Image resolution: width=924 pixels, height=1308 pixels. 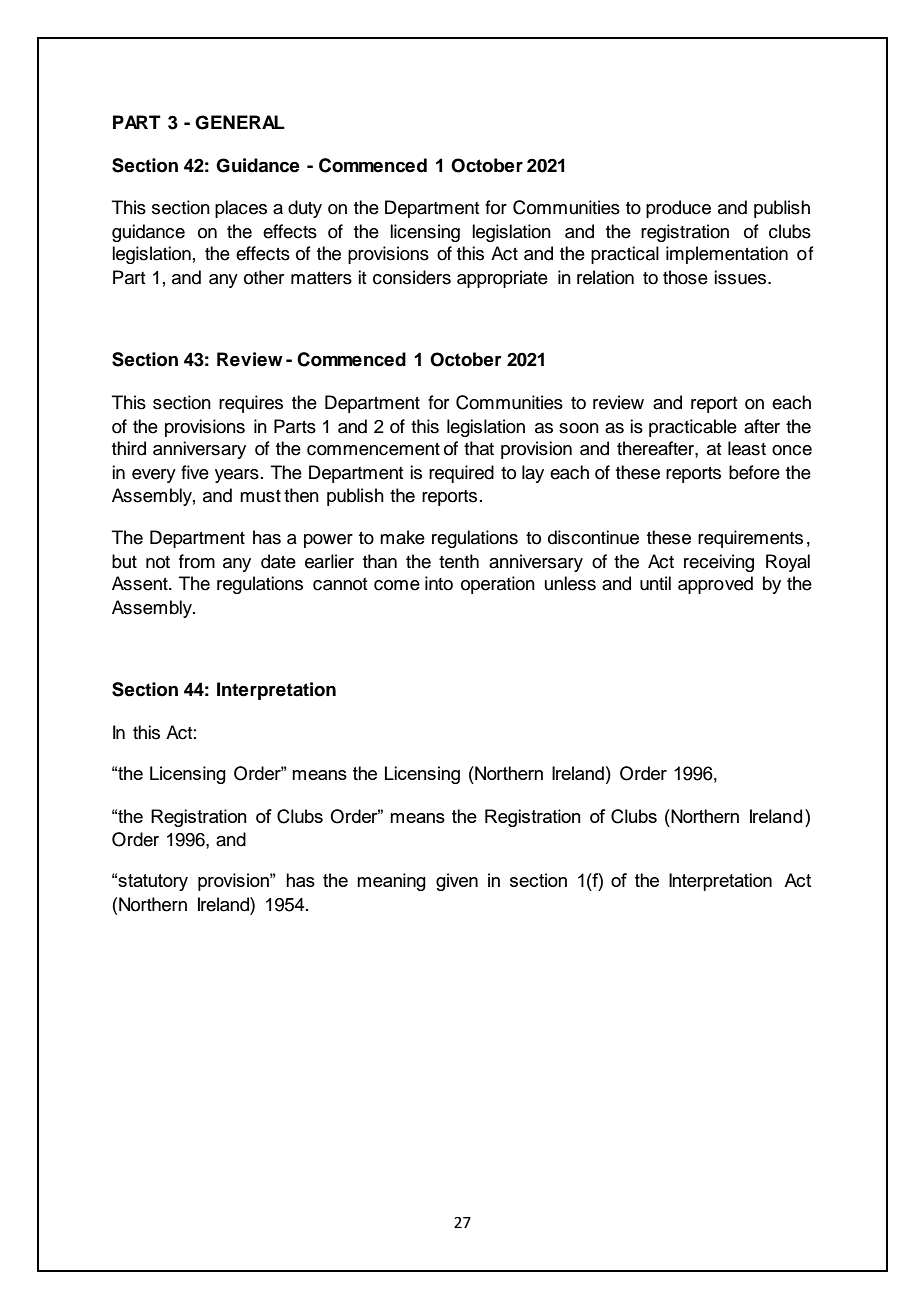 What do you see at coordinates (678, 209) in the screenshot?
I see `produce` at bounding box center [678, 209].
